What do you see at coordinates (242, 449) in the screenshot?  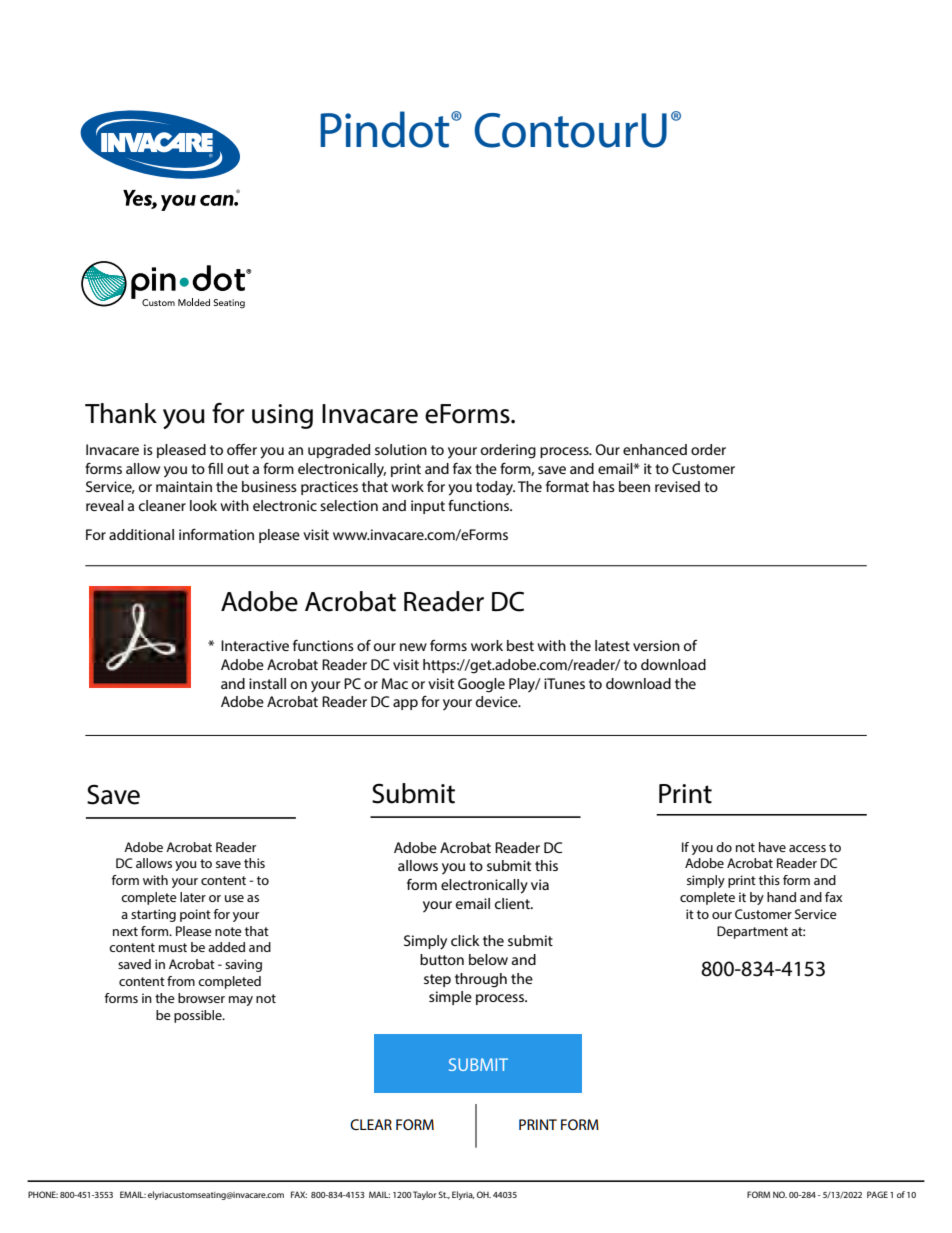 I see `offer` at bounding box center [242, 449].
